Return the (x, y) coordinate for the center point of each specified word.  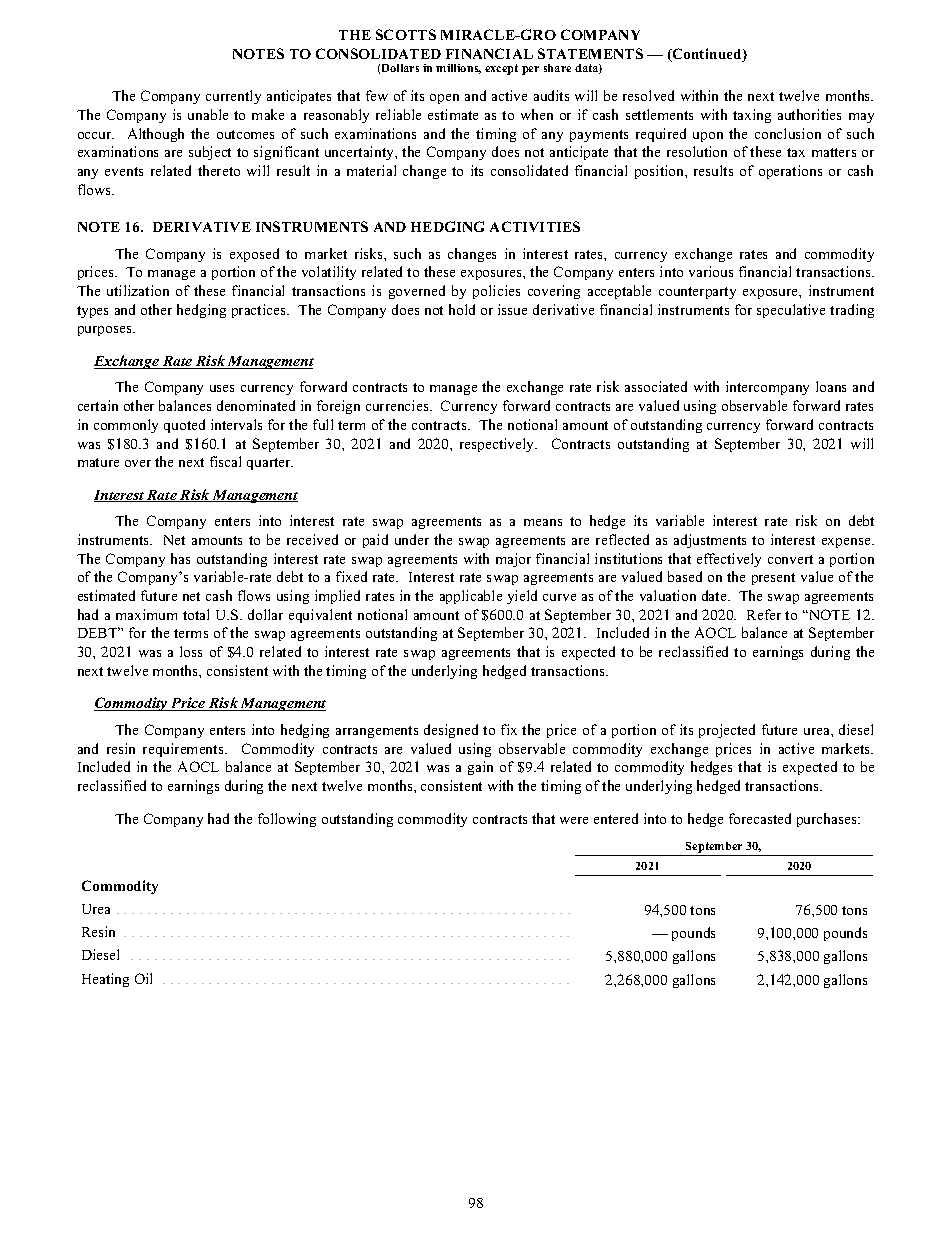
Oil (143, 978)
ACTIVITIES (535, 226)
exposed (254, 255)
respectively (498, 445)
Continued (707, 55)
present (773, 579)
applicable (471, 597)
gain (480, 768)
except (501, 69)
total (196, 614)
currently (233, 97)
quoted (184, 426)
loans (831, 386)
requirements (184, 750)
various (711, 271)
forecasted (760, 818)
